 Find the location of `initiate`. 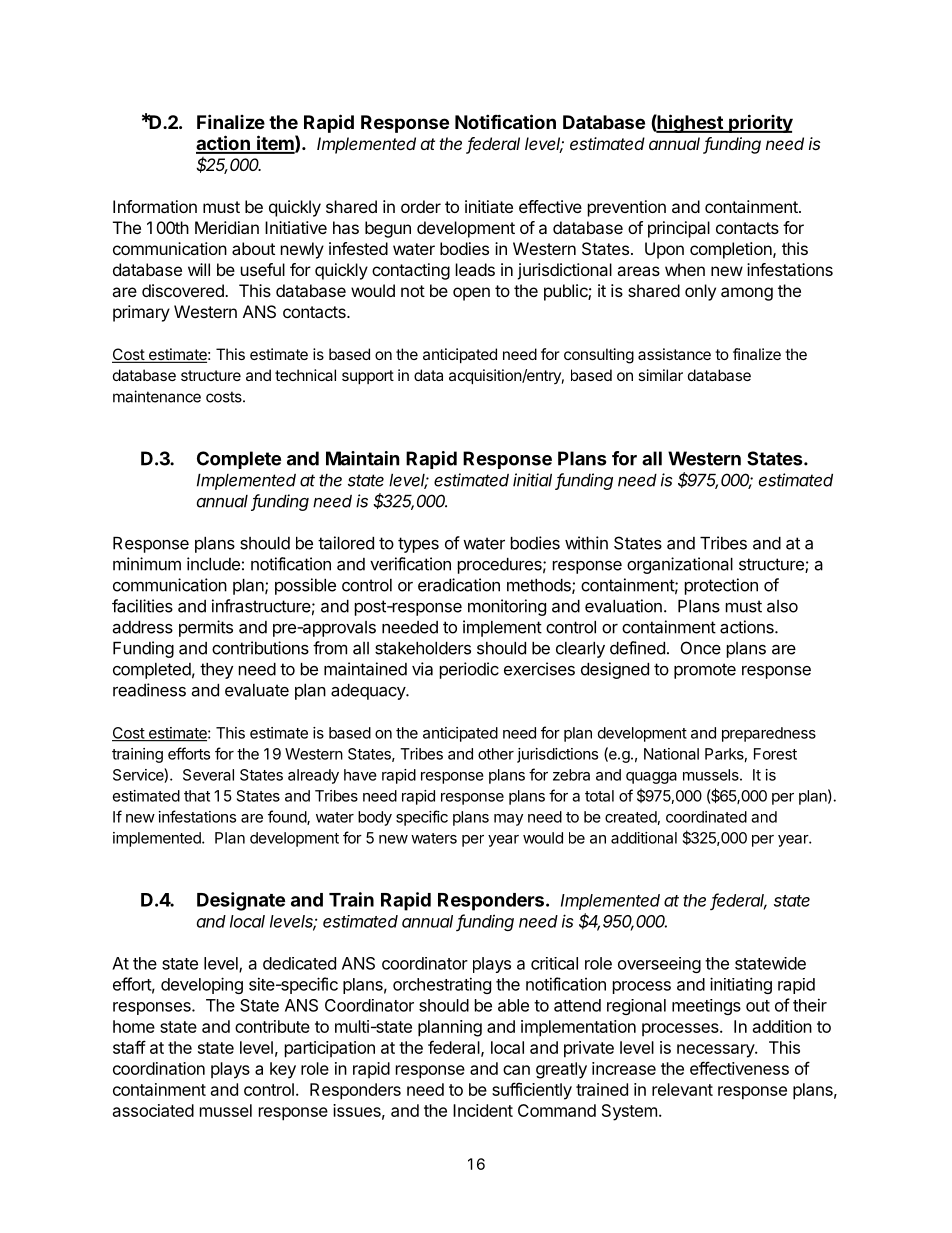

initiate is located at coordinates (489, 206).
